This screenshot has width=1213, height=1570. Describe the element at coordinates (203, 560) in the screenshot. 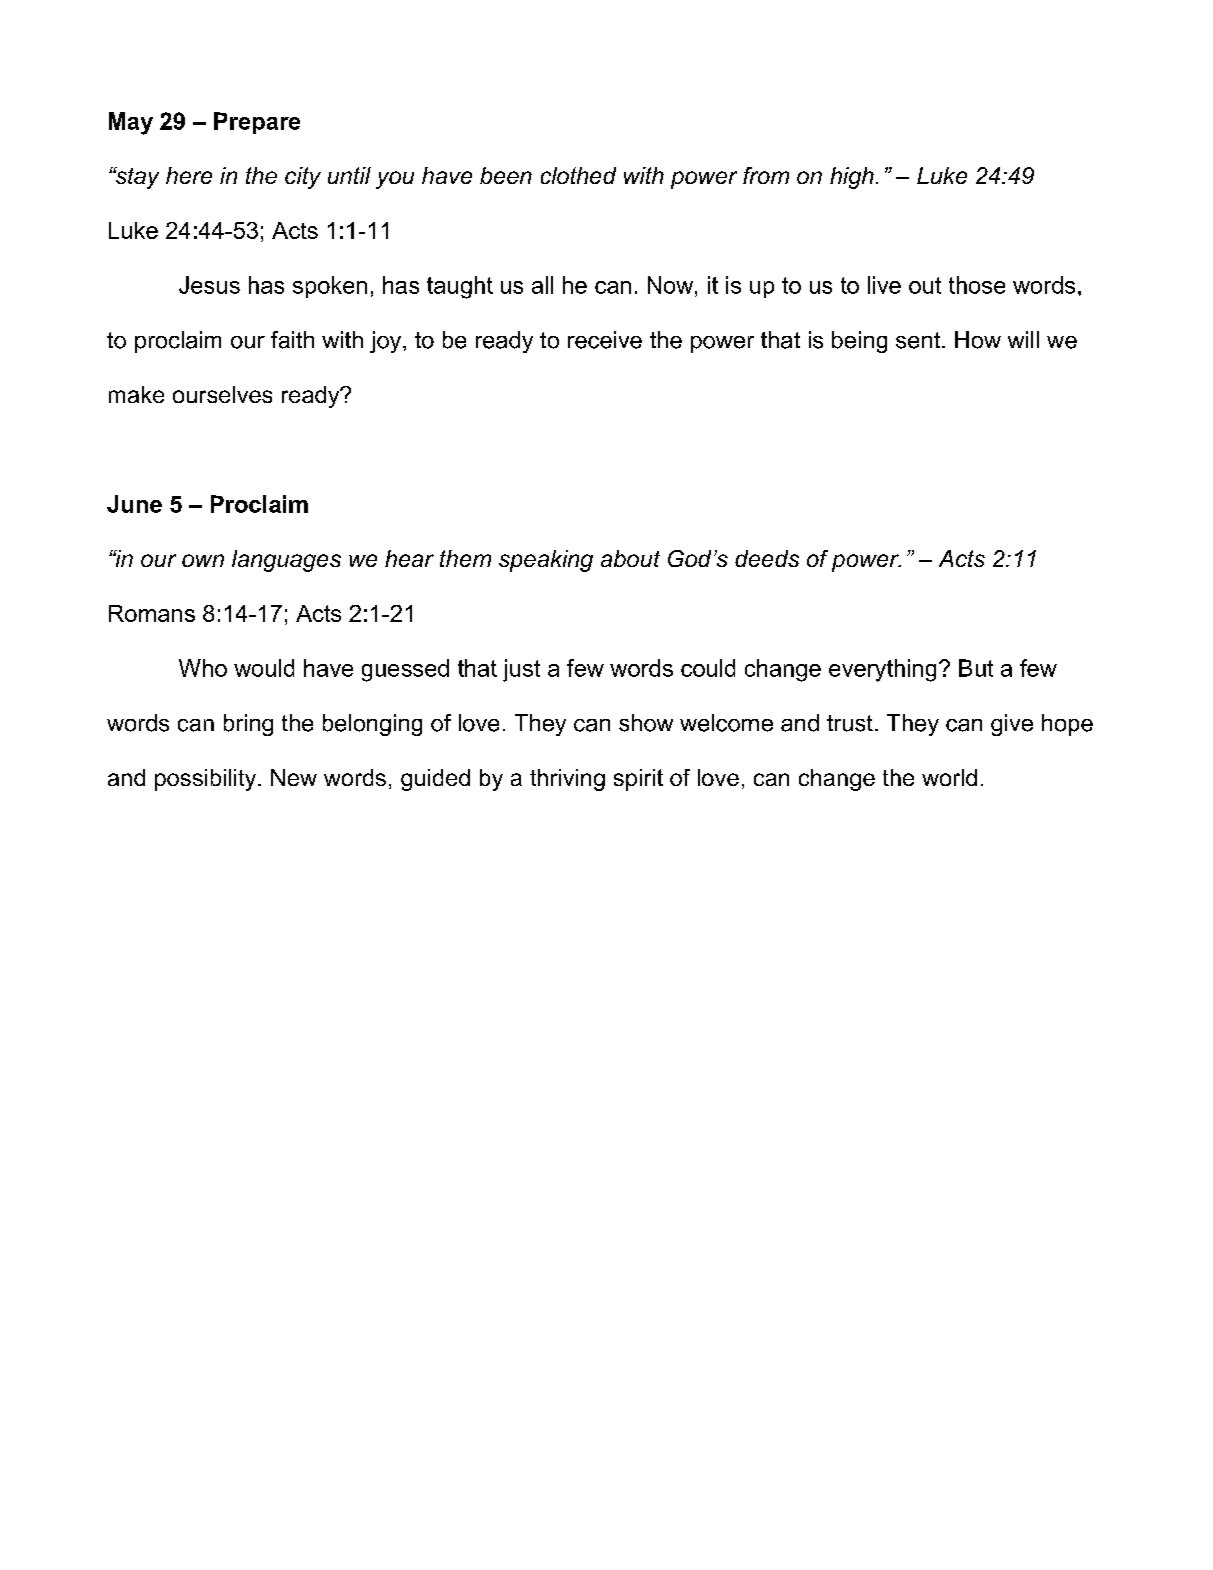

I see `own` at that location.
